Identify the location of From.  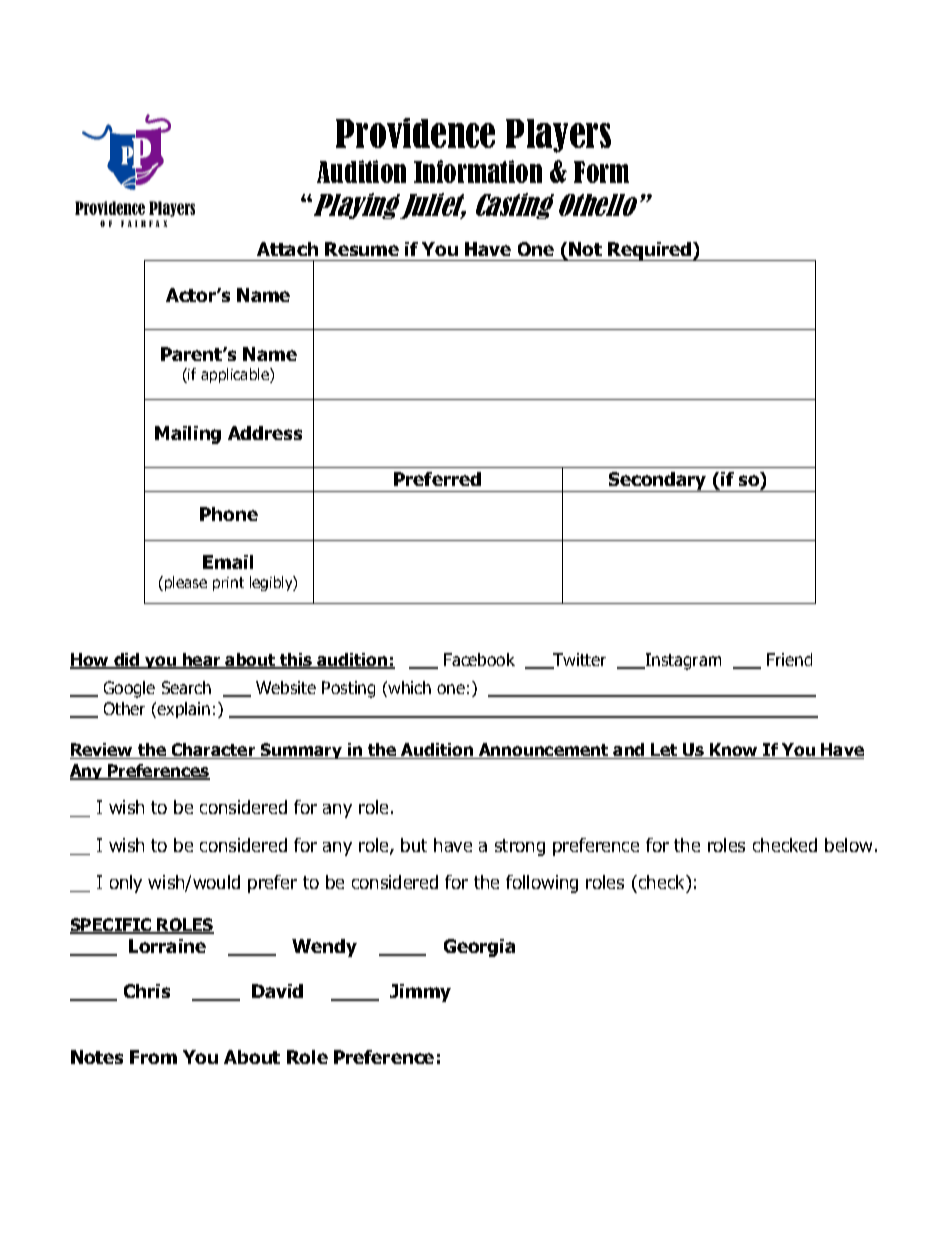
(153, 1057).
